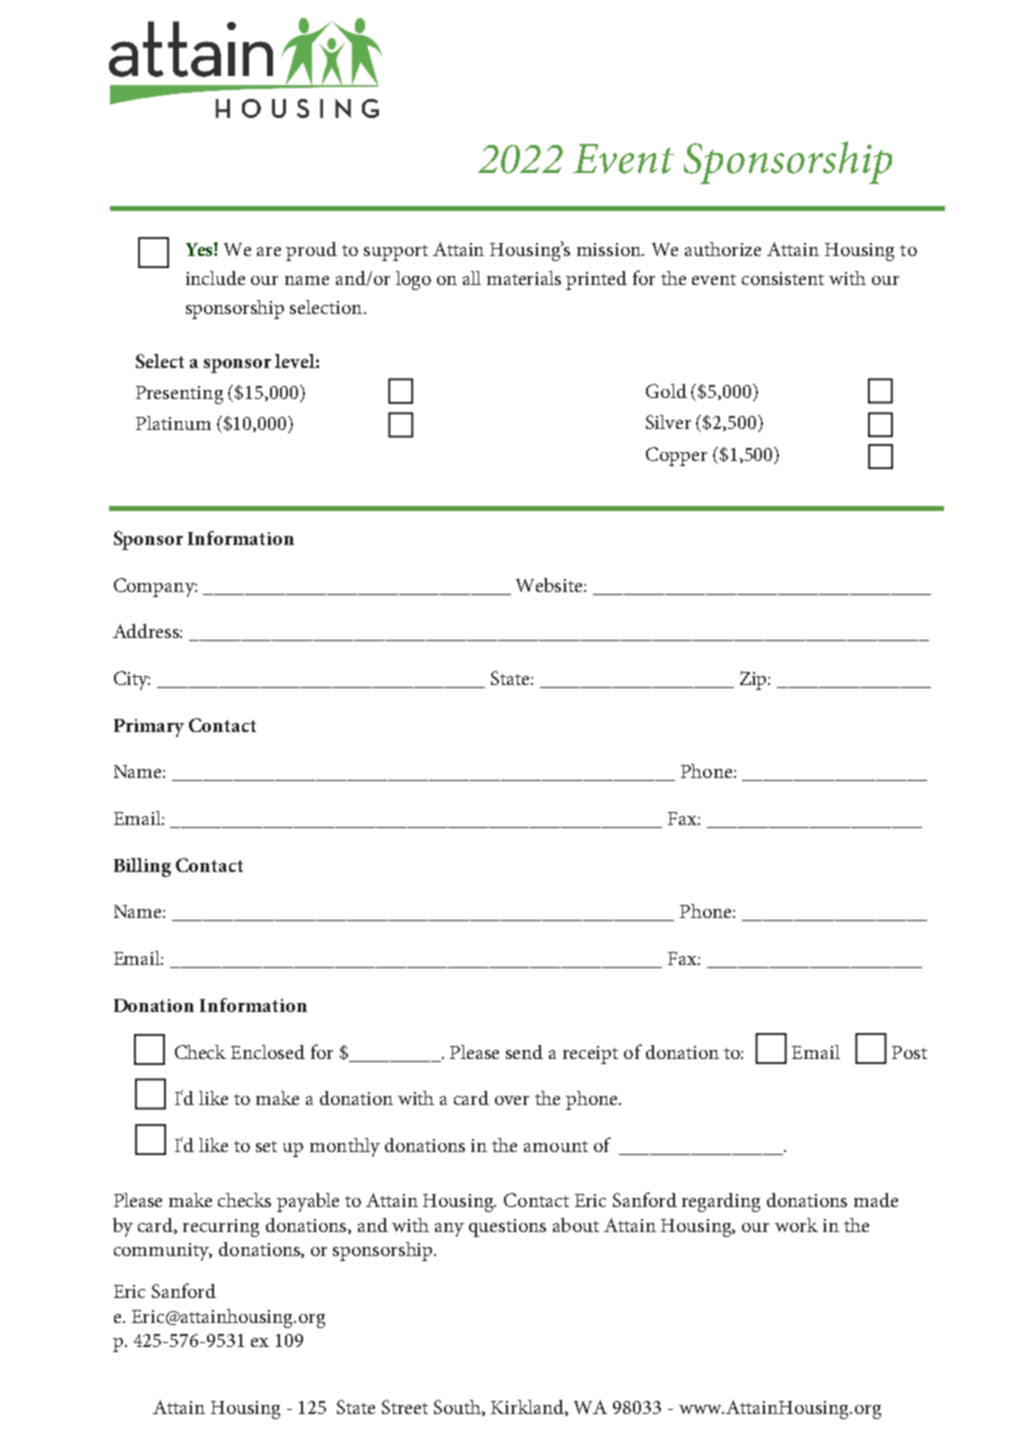  What do you see at coordinates (163, 1252) in the image?
I see `community` at bounding box center [163, 1252].
